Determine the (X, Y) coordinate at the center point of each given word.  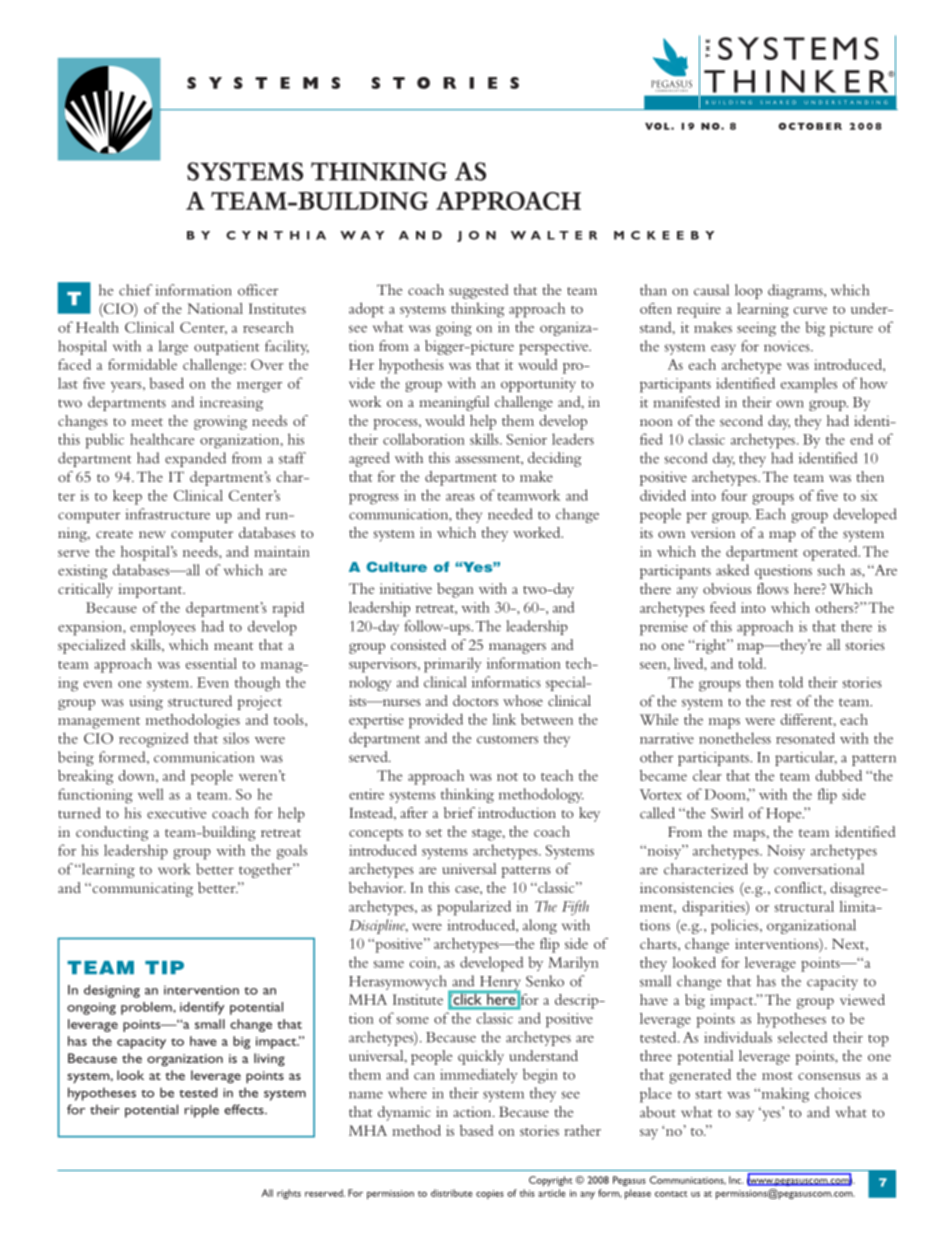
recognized (154, 740)
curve (810, 310)
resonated (805, 738)
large (173, 347)
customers (507, 739)
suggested (479, 291)
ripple (202, 1111)
